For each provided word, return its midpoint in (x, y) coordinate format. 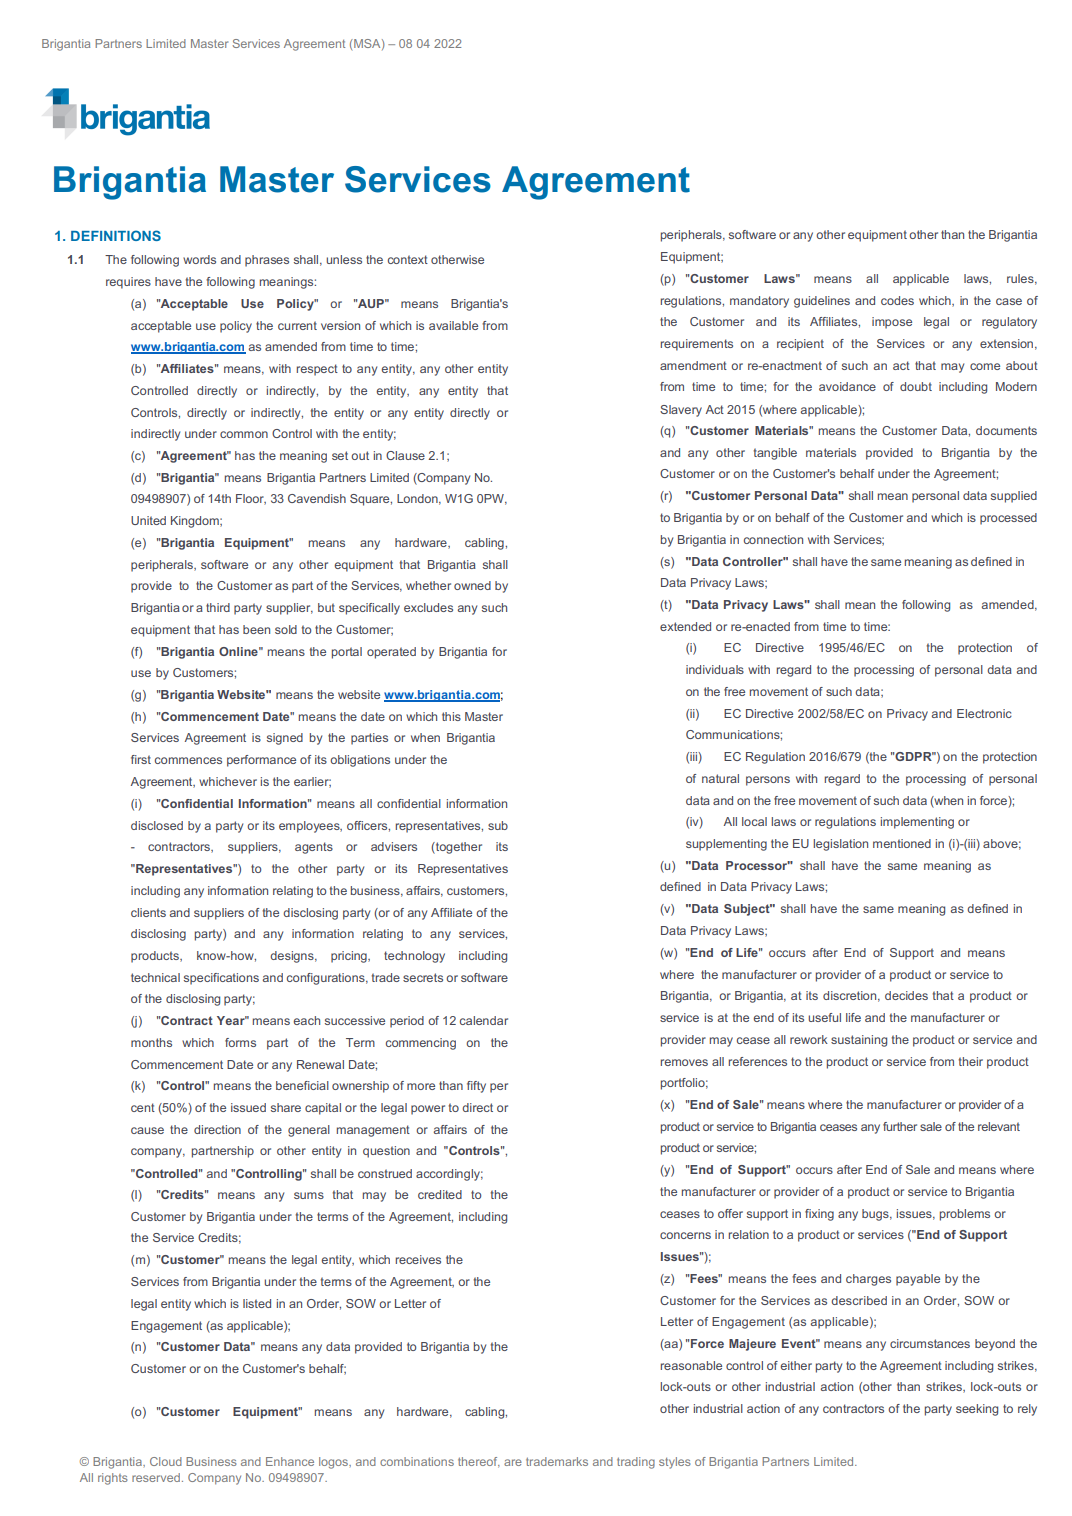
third (218, 607)
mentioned (902, 843)
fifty (476, 1087)
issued (248, 1107)
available (453, 325)
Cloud (166, 1461)
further (900, 1126)
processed (1008, 519)
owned (472, 585)
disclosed (157, 825)
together (458, 848)
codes (897, 300)
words (199, 259)
